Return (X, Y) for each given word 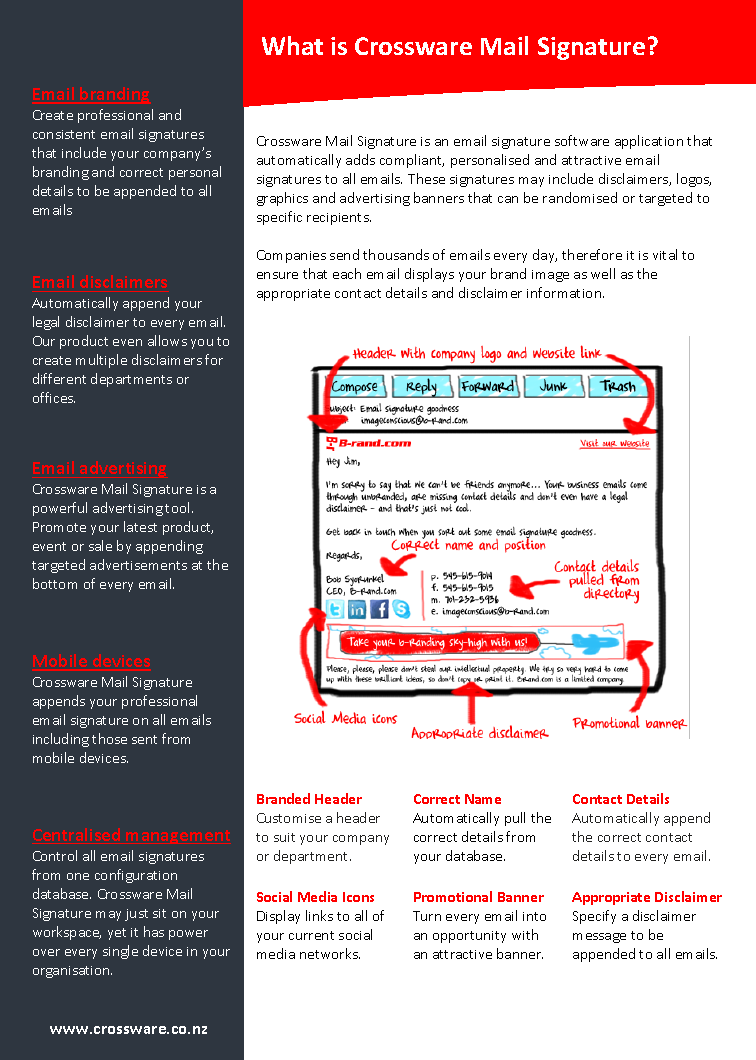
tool (179, 507)
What (292, 45)
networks (330, 953)
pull (515, 819)
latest (140, 526)
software (582, 140)
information (565, 292)
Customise (289, 818)
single (120, 952)
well (603, 273)
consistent (64, 134)
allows (167, 340)
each (347, 273)
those (109, 738)
